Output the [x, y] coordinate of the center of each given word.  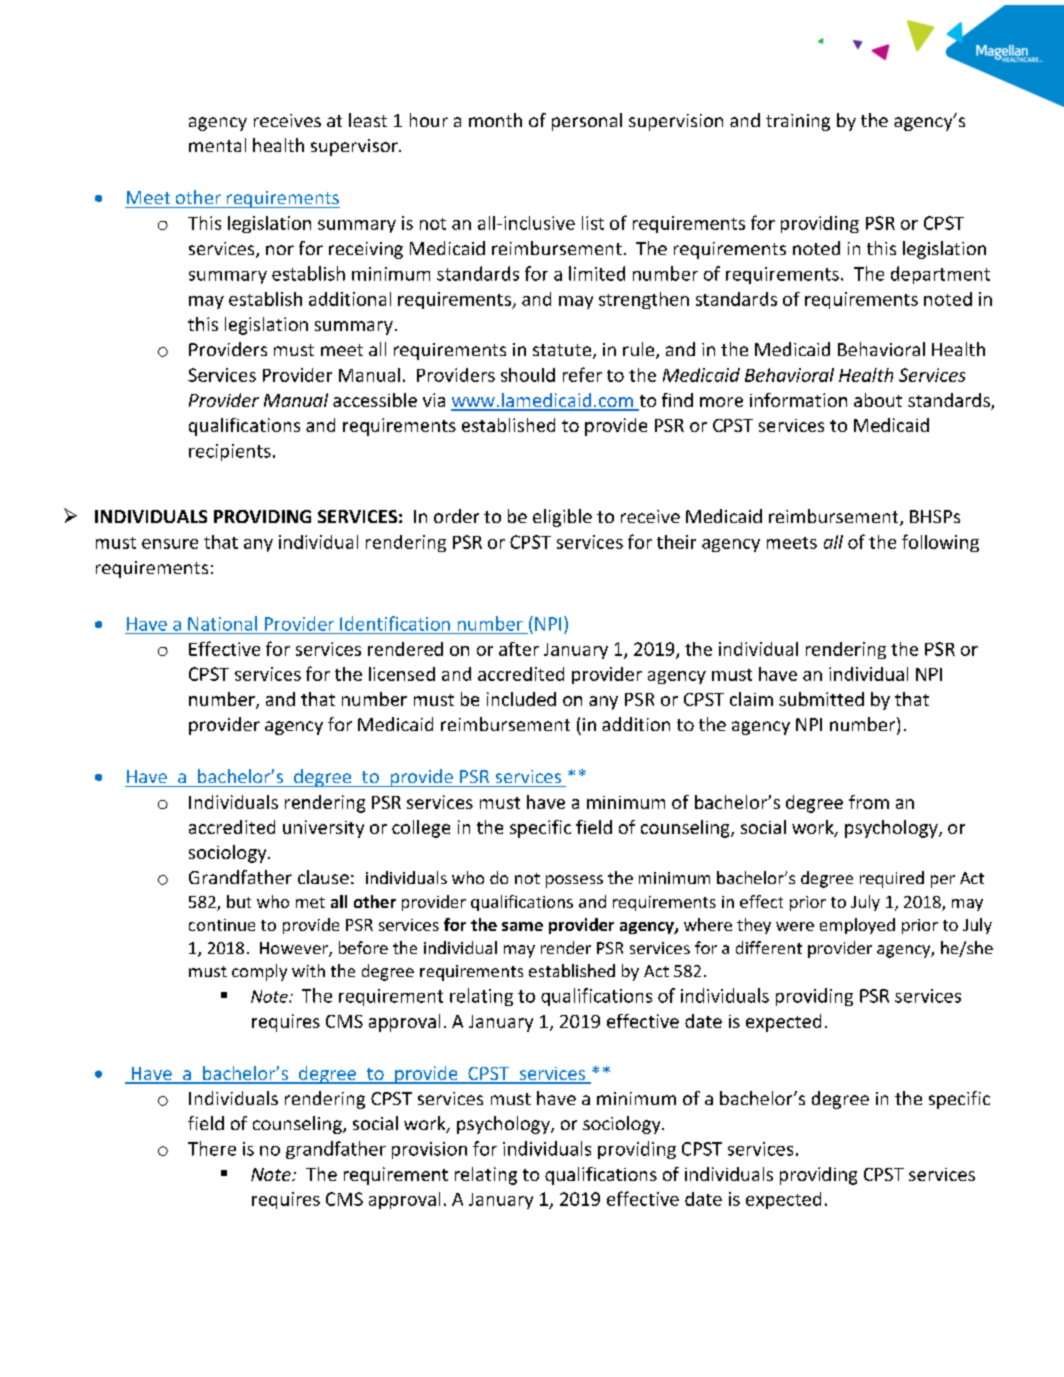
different [769, 947]
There [212, 1148]
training [798, 122]
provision [429, 1150]
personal [587, 122]
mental [217, 145]
